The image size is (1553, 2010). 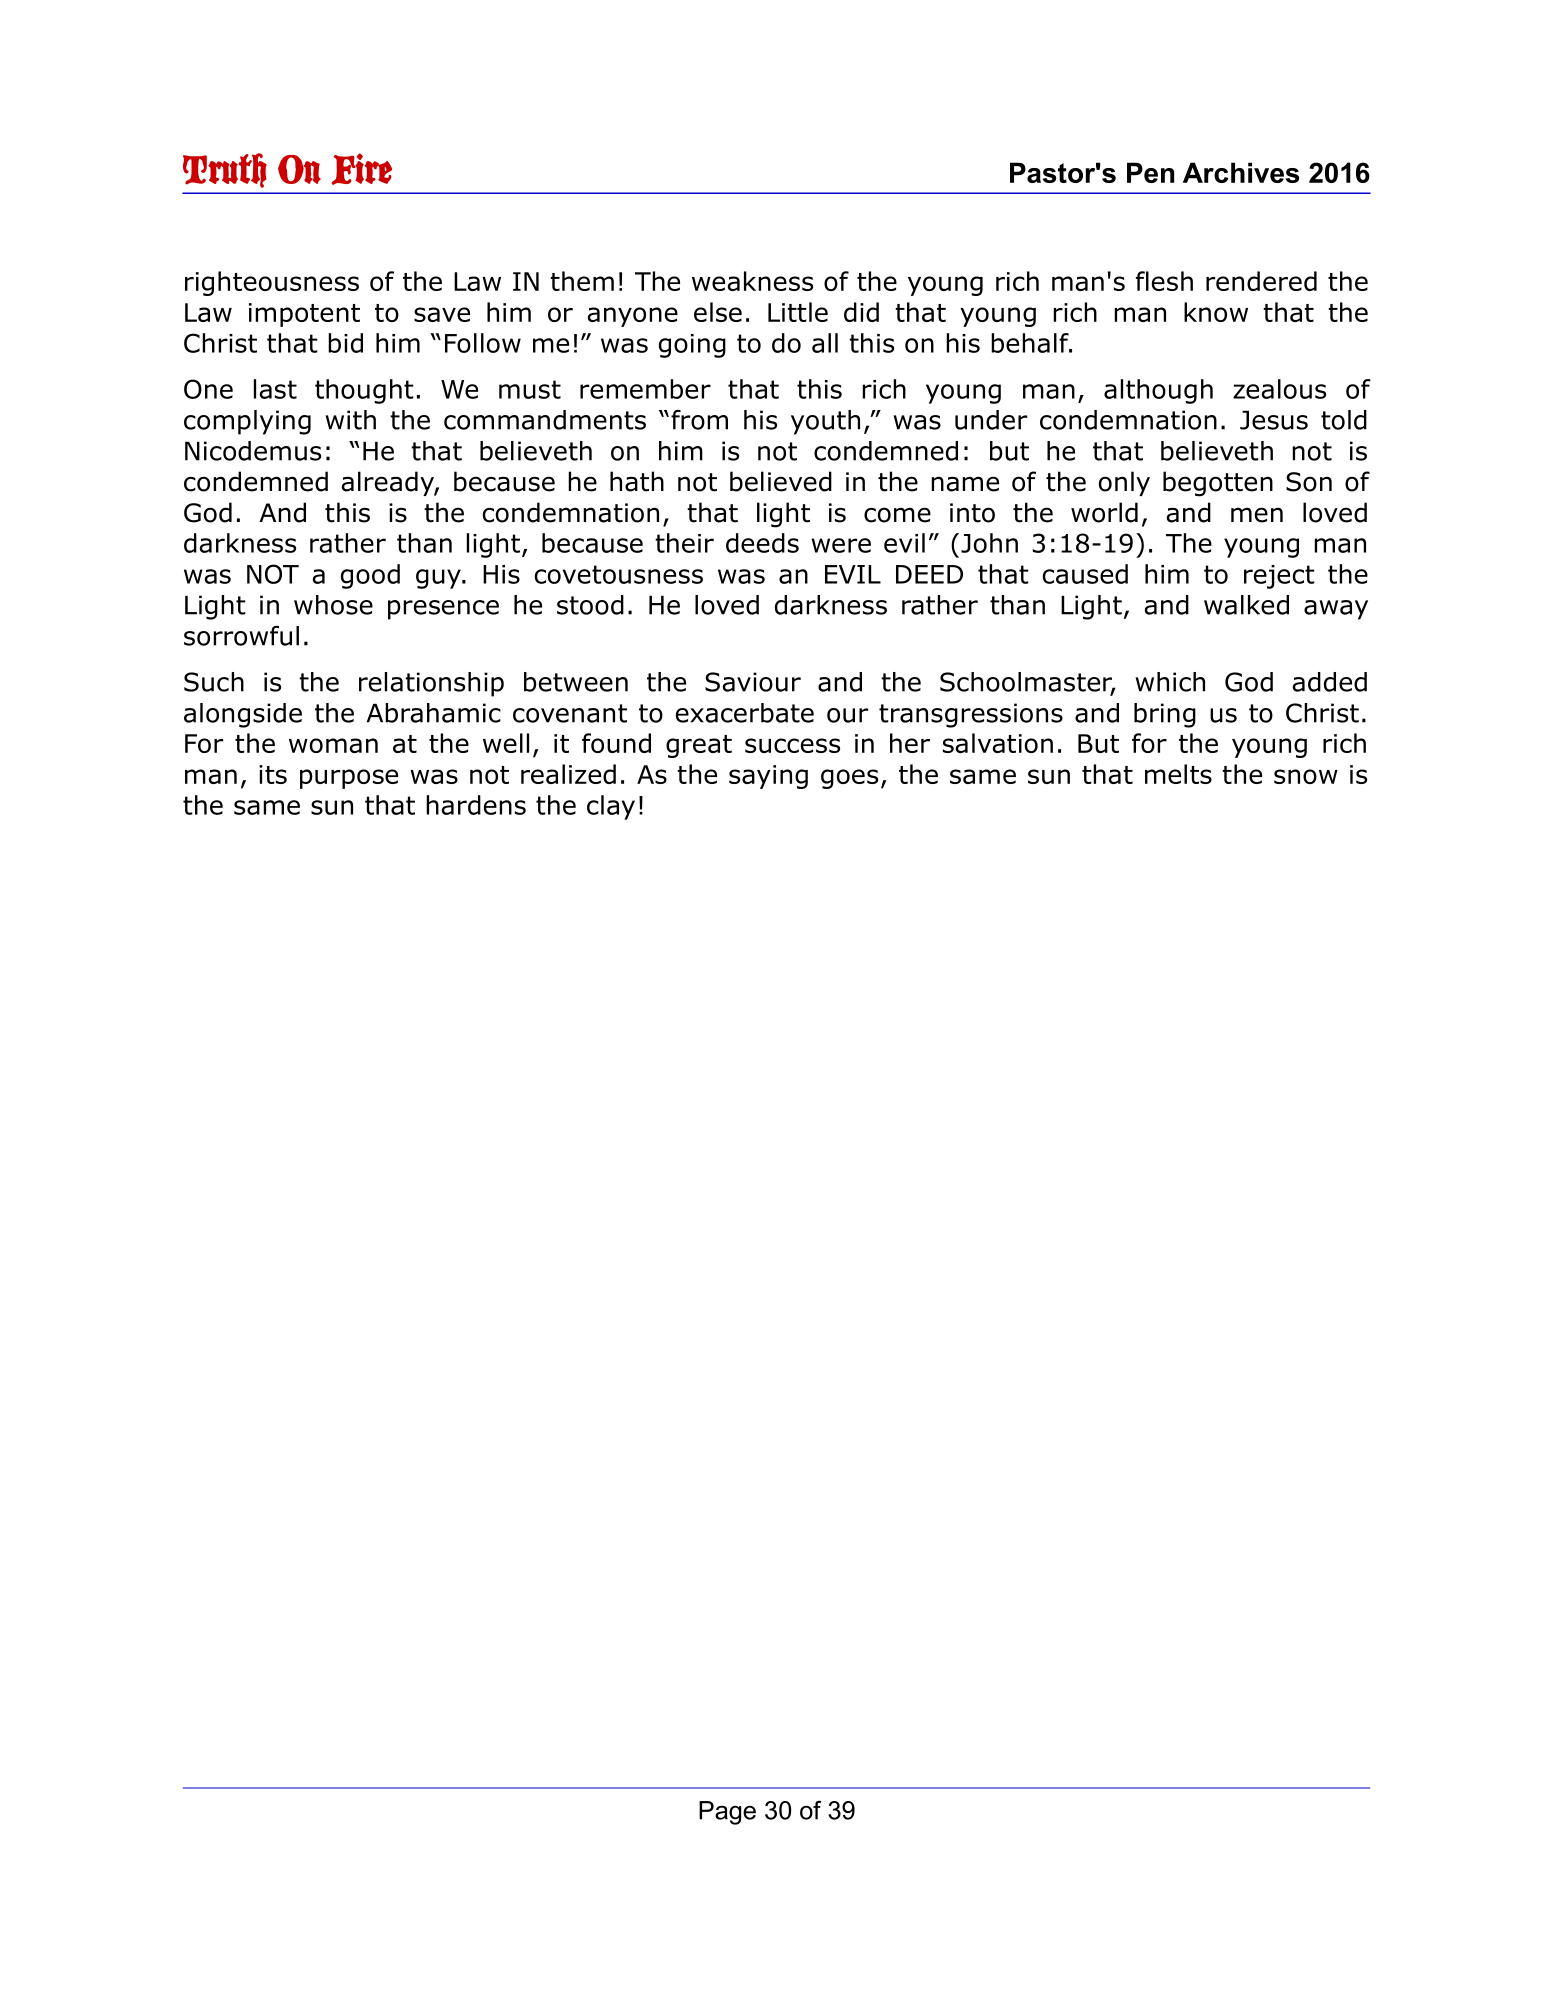 What do you see at coordinates (727, 1813) in the screenshot?
I see `Page` at bounding box center [727, 1813].
